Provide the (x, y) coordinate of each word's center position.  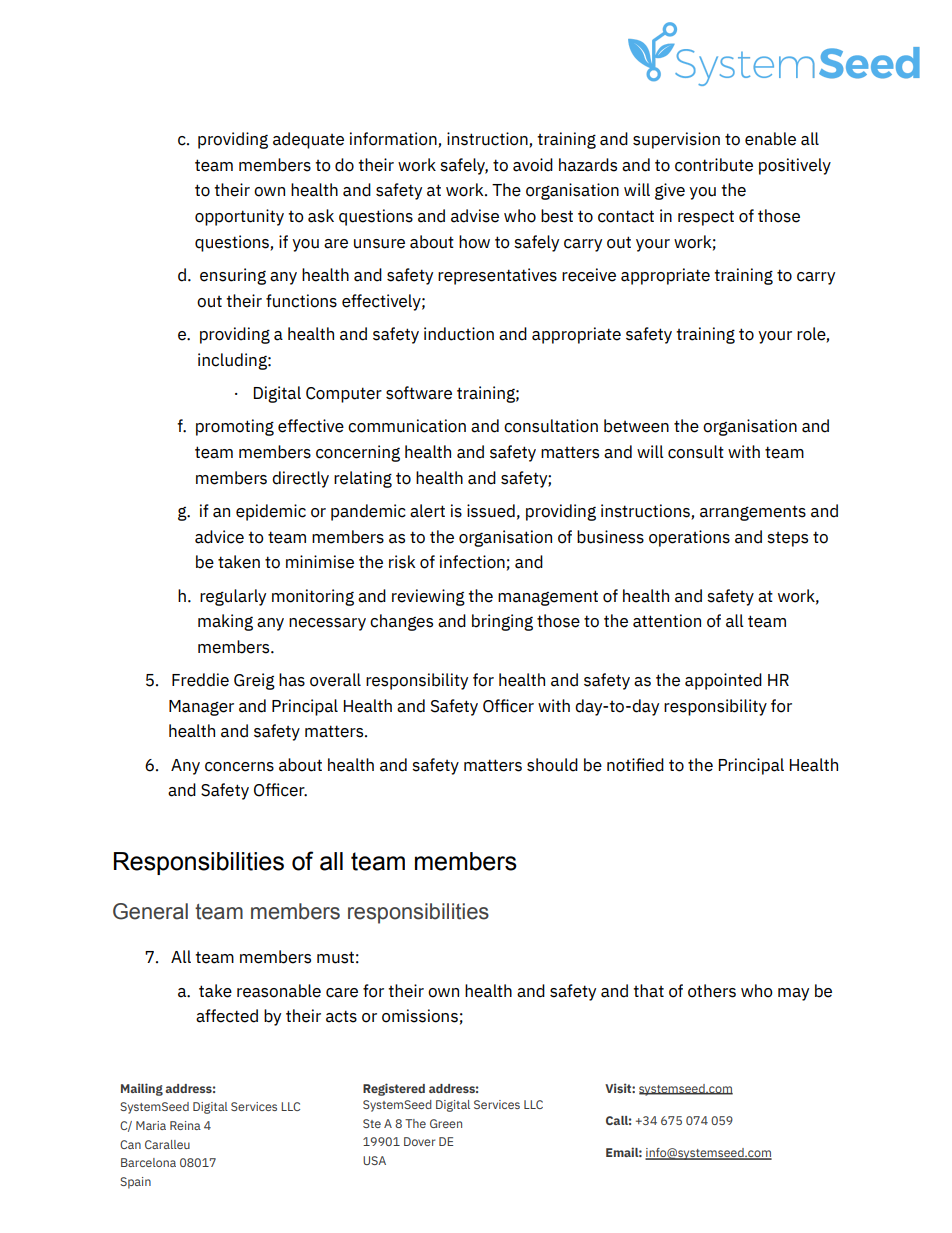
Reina (185, 1125)
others (712, 991)
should (552, 765)
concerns (239, 767)
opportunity (239, 217)
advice (219, 537)
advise (475, 216)
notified (635, 765)
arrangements (753, 513)
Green (446, 1123)
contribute (714, 165)
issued (491, 511)
